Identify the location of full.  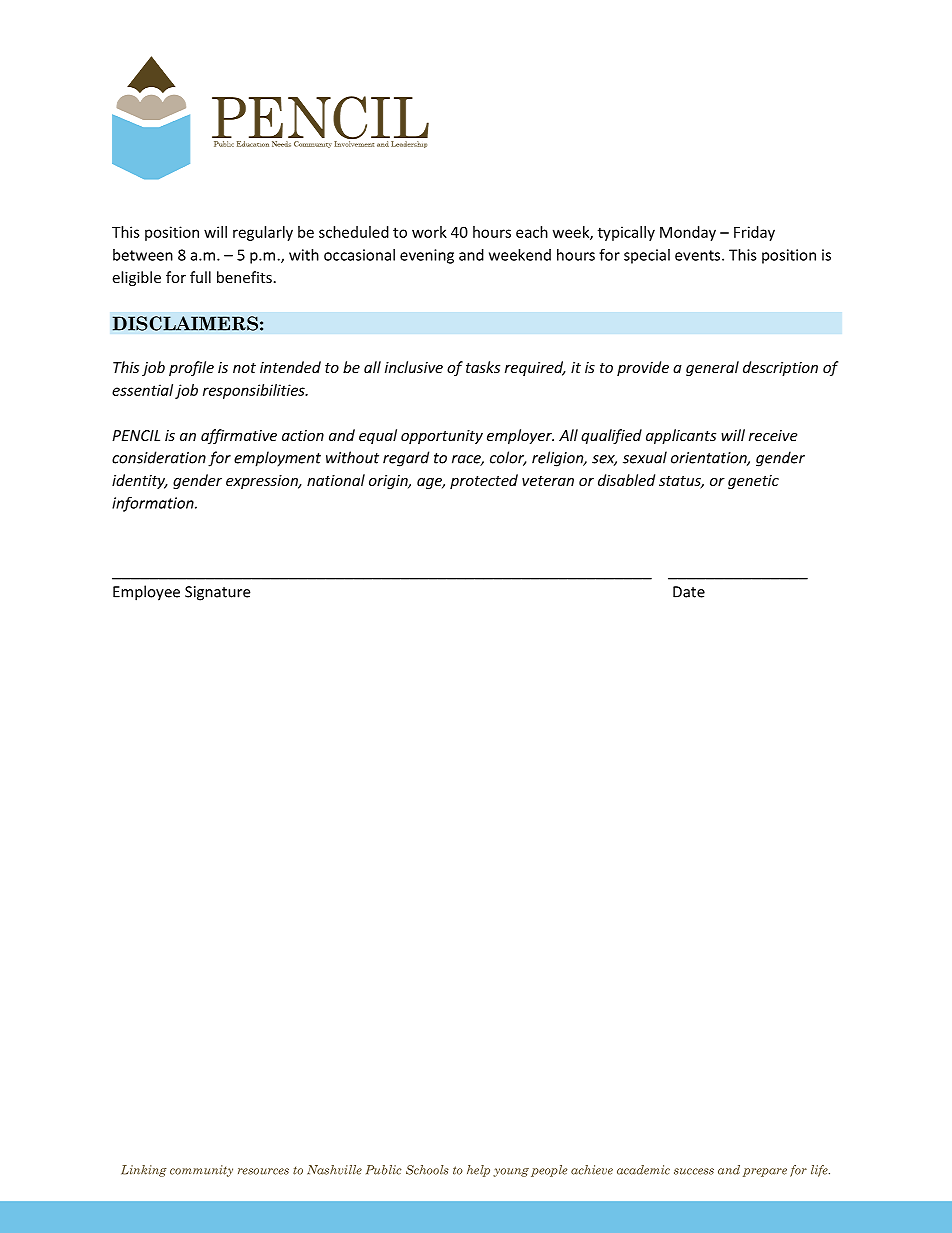
(200, 277).
